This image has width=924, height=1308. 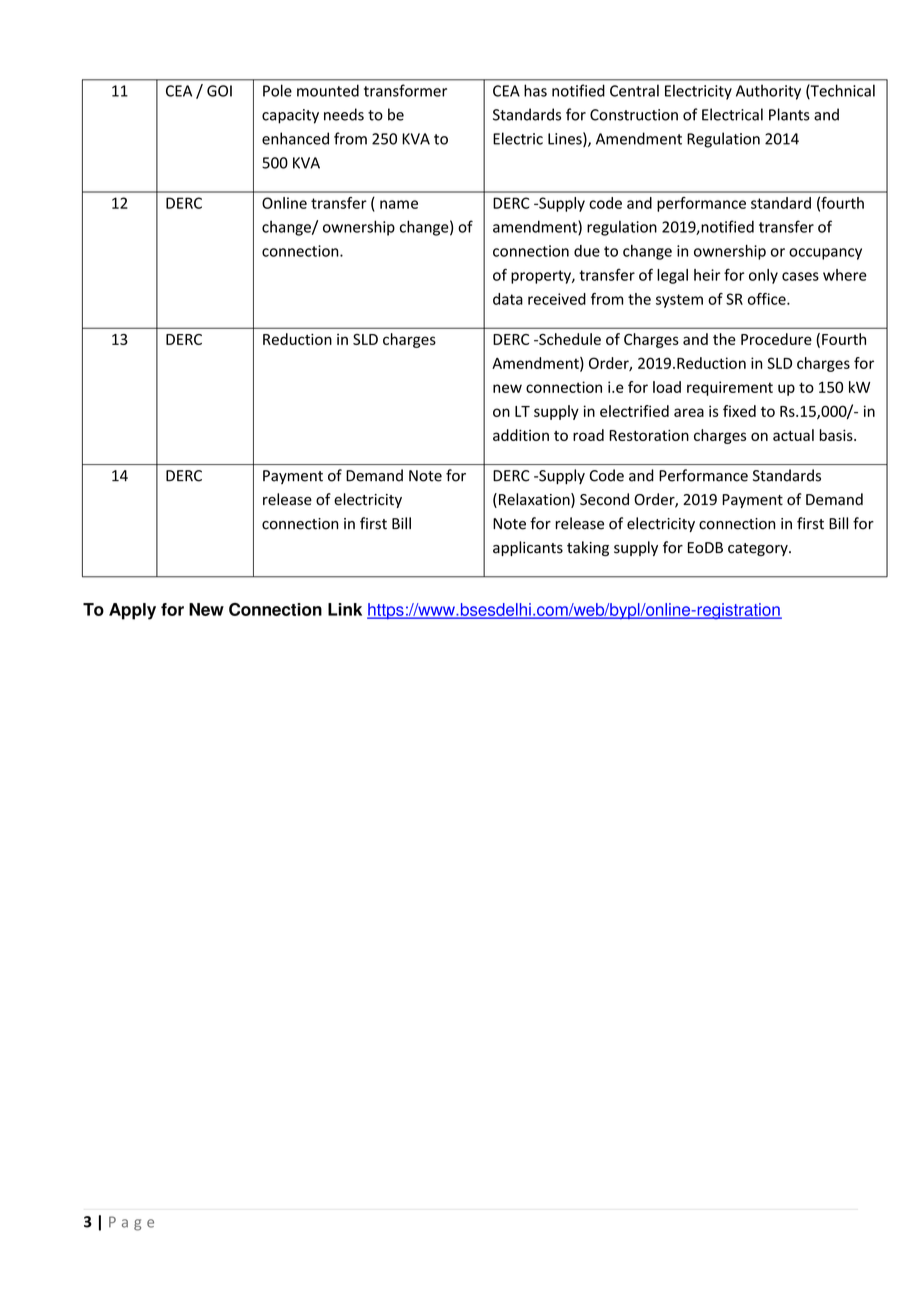 I want to click on office, so click(x=768, y=299).
